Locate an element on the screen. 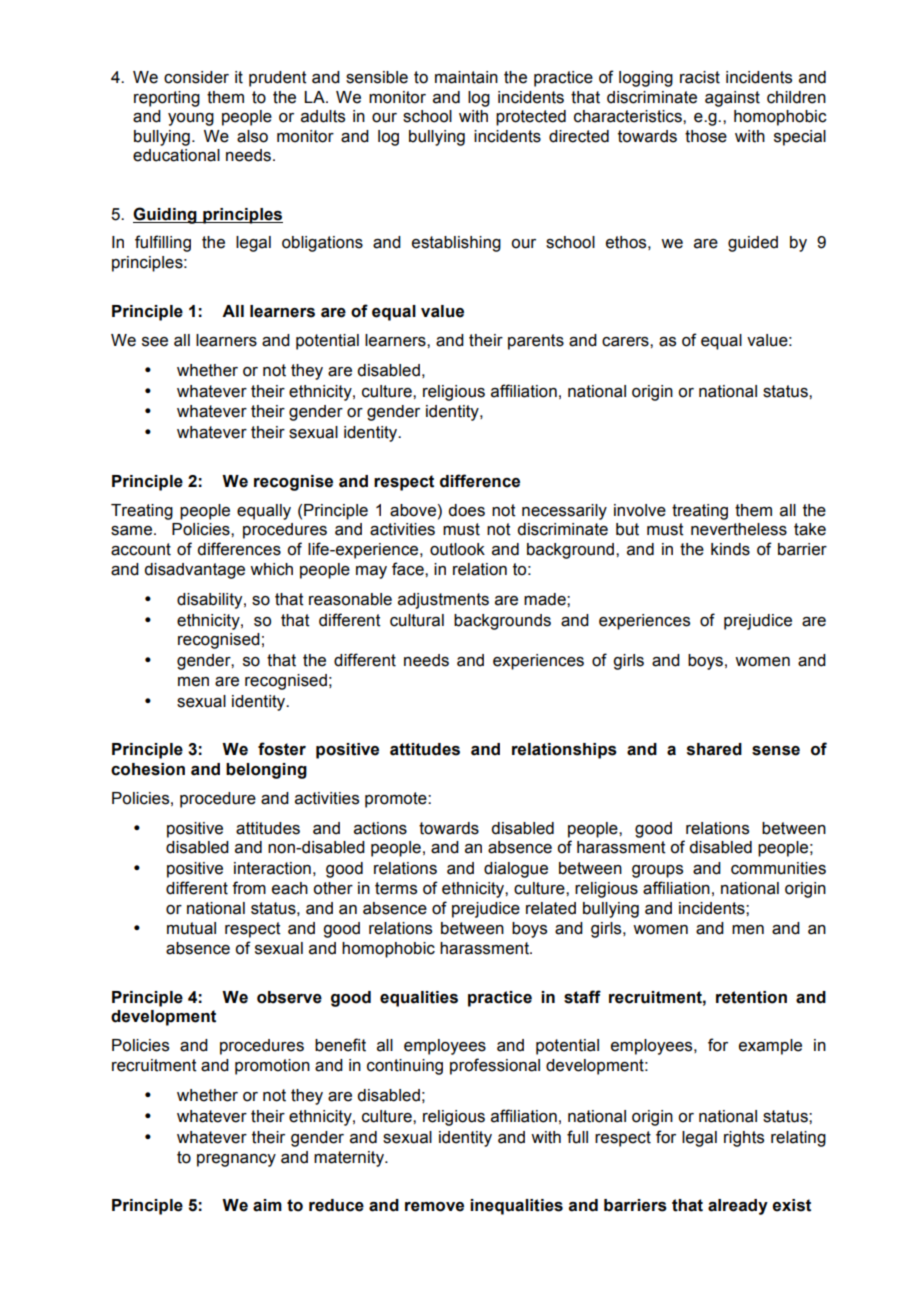  against is located at coordinates (732, 99).
